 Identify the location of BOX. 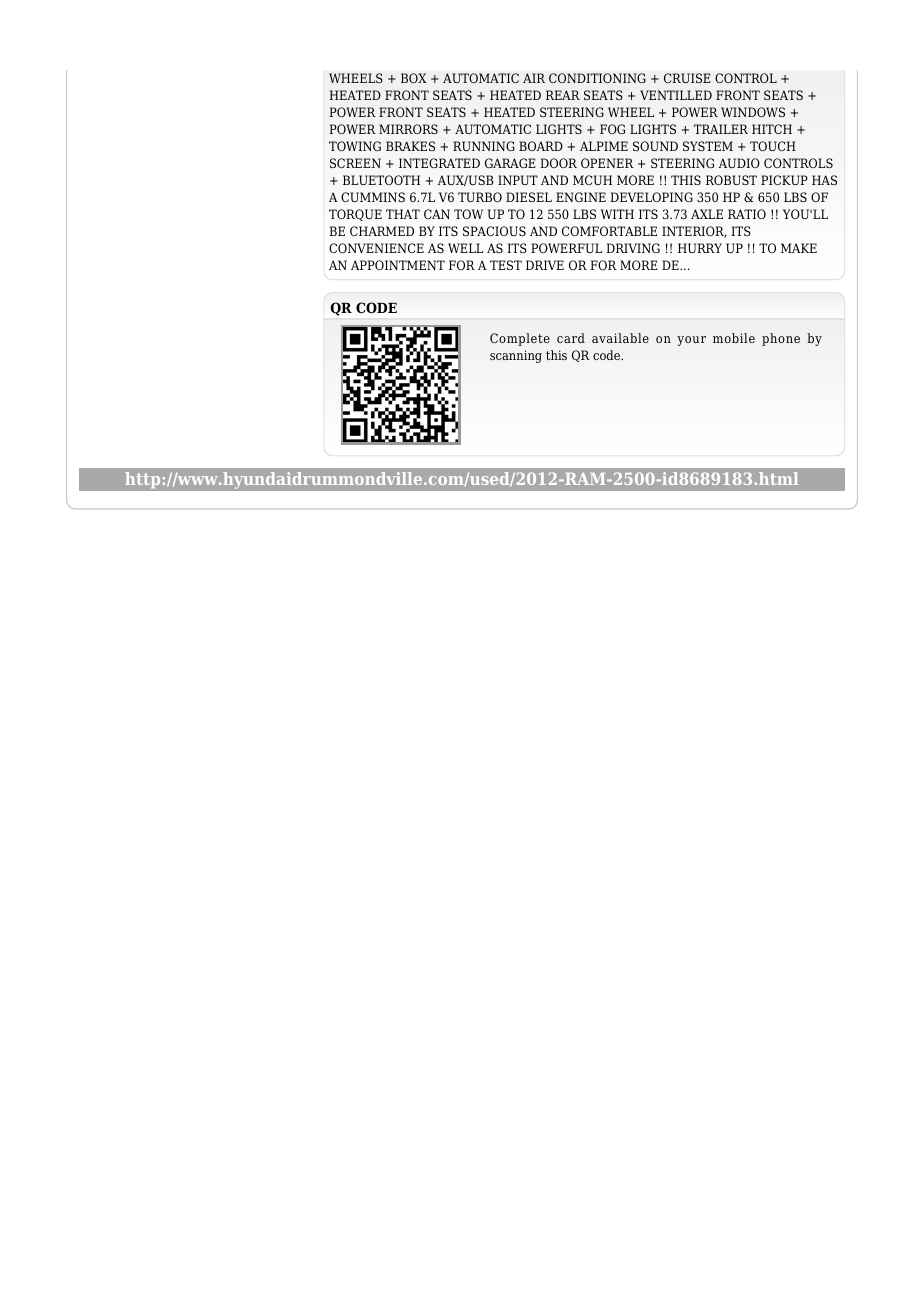
(414, 78).
